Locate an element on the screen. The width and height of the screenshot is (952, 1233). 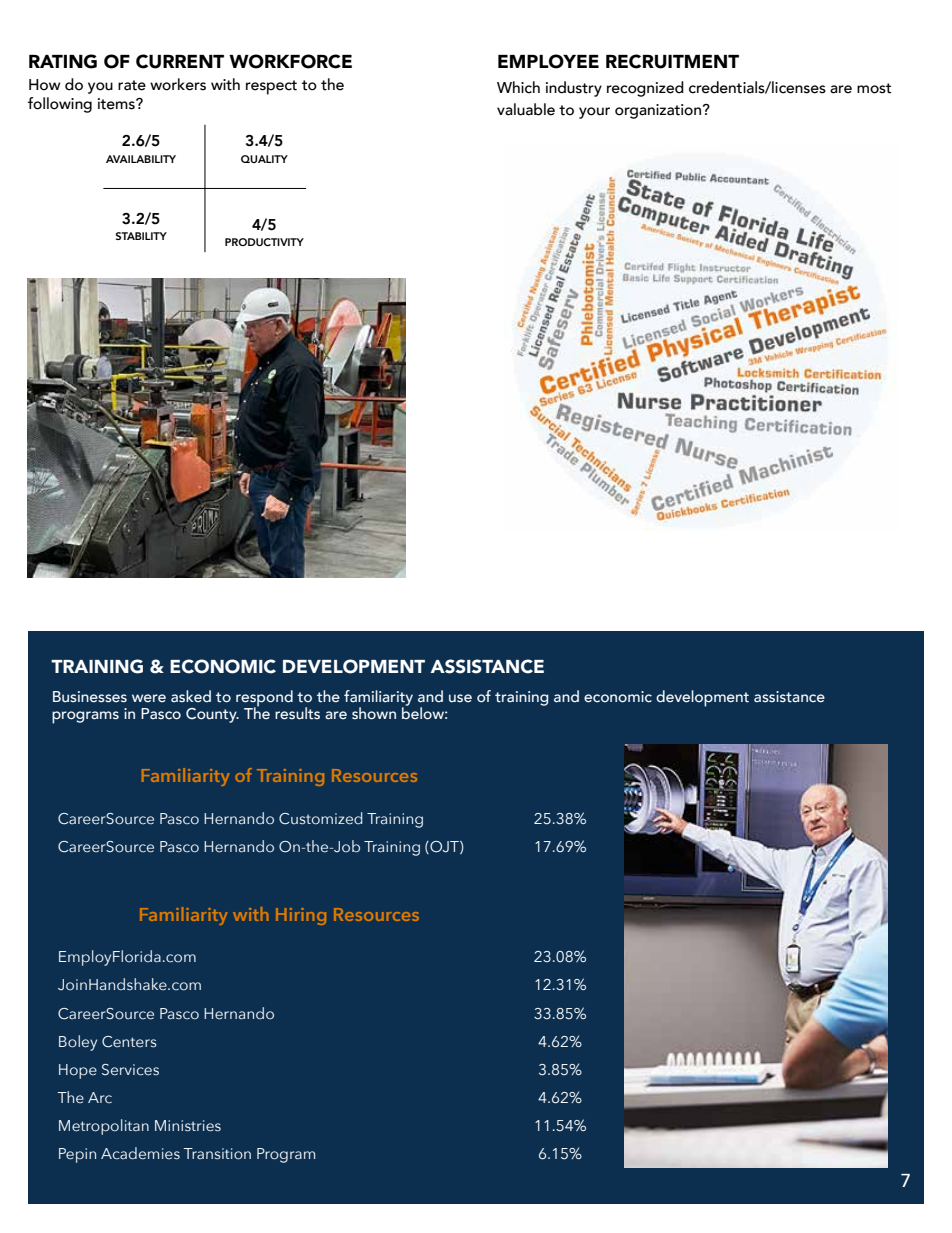
use is located at coordinates (460, 698).
